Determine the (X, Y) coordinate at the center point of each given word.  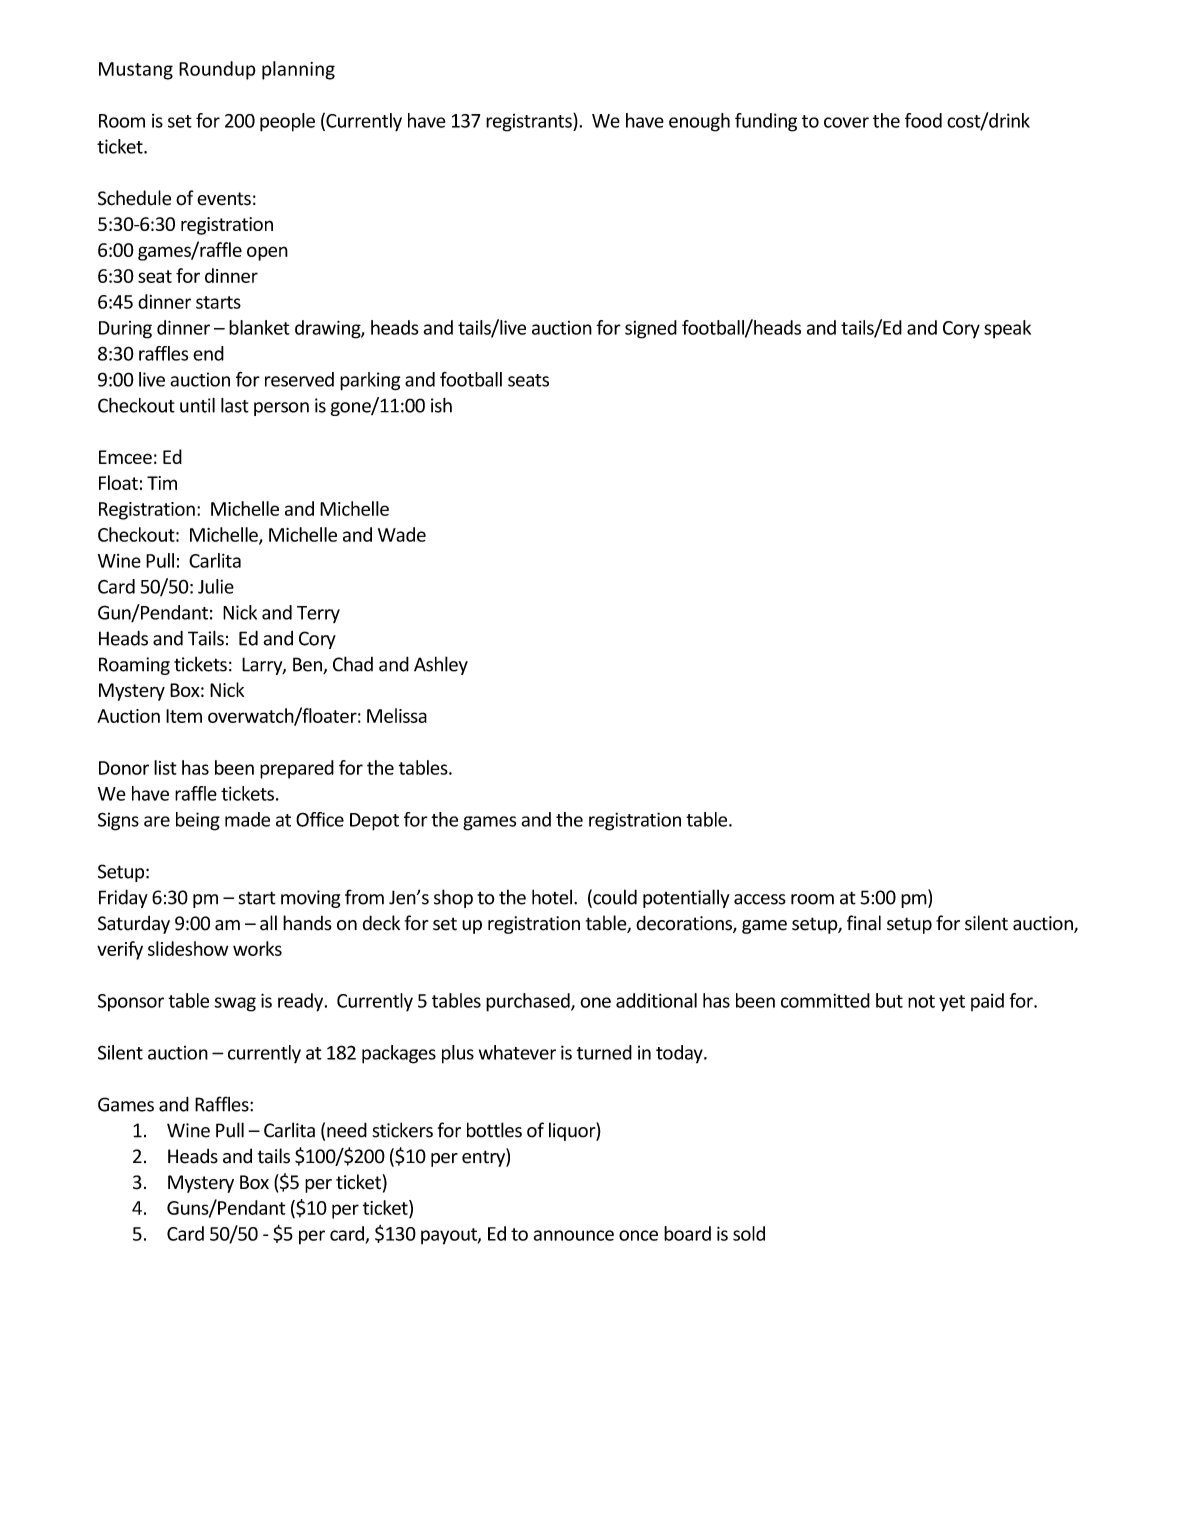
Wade (402, 534)
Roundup (217, 70)
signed (651, 329)
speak (1007, 329)
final (864, 923)
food (923, 120)
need (347, 1130)
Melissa (397, 715)
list (165, 767)
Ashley (441, 665)
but (889, 1000)
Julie (216, 586)
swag (235, 1004)
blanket (259, 327)
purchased (529, 1002)
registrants (530, 122)
